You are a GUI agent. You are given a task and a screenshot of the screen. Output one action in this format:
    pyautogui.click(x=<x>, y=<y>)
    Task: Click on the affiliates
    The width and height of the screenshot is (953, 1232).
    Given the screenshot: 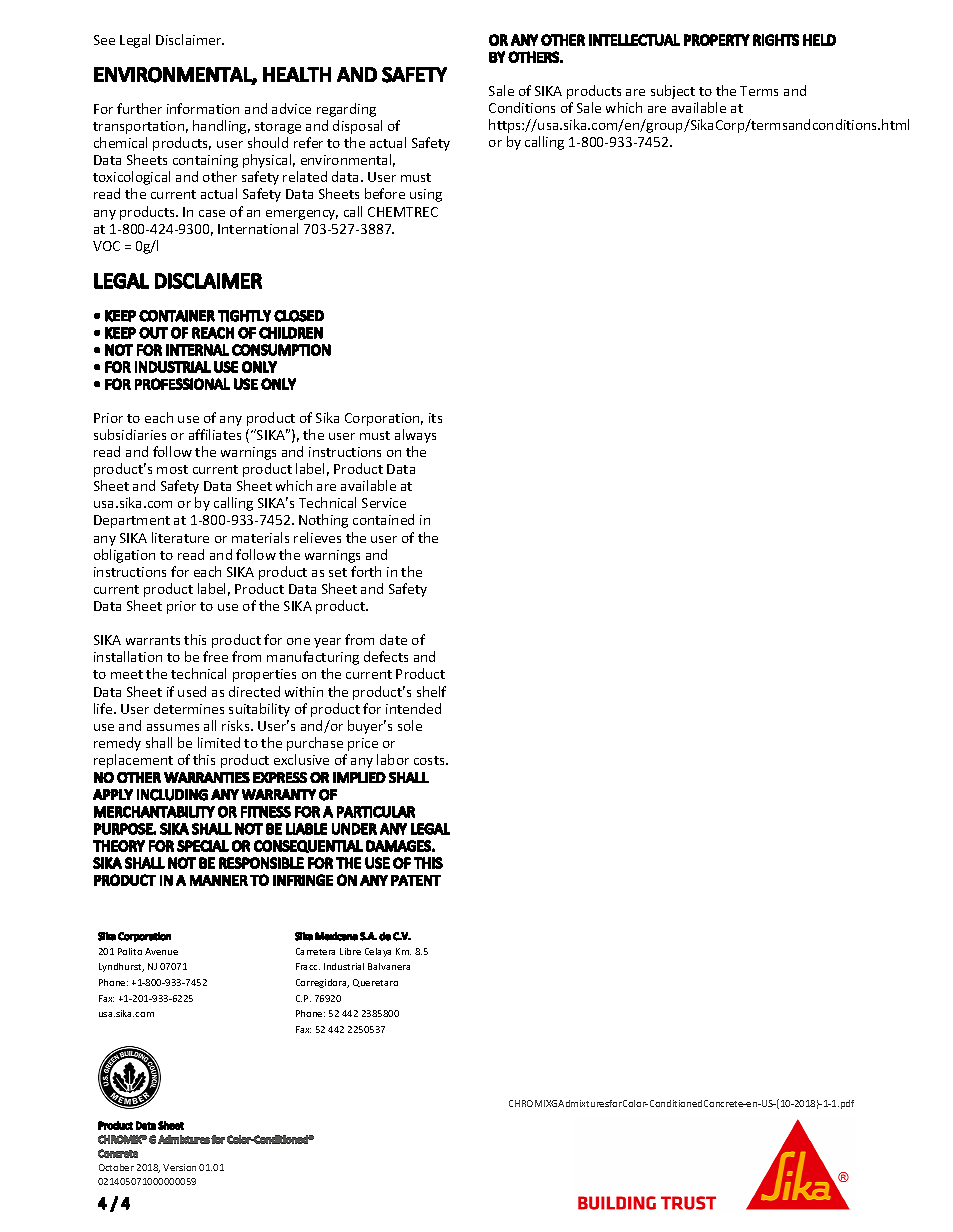 What is the action you would take?
    pyautogui.click(x=215, y=434)
